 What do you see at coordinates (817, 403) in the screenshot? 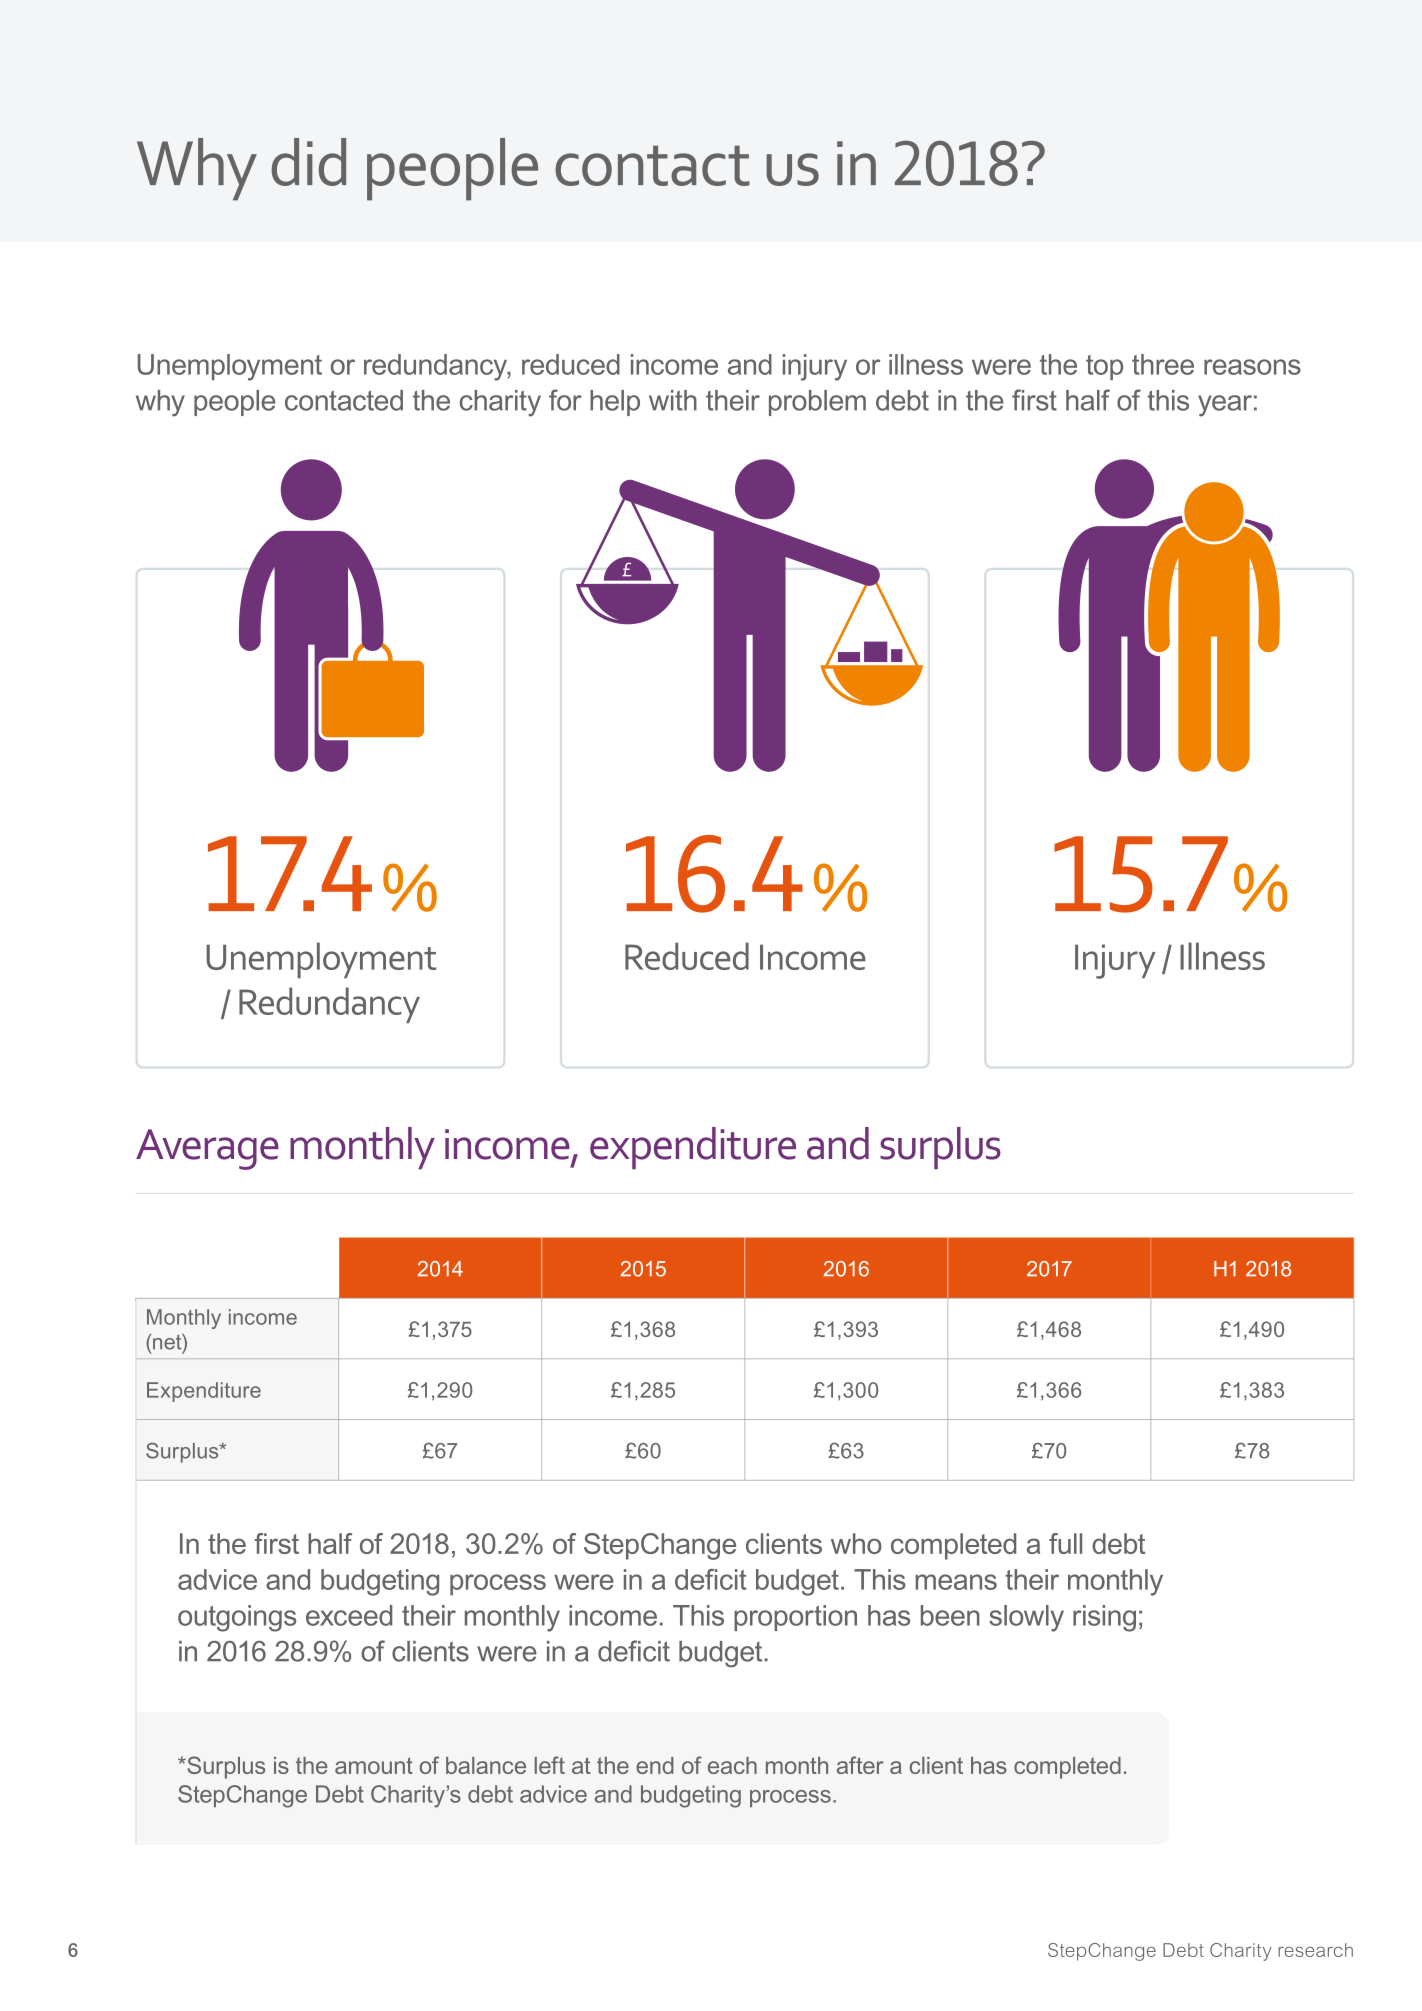
I see `problem` at bounding box center [817, 403].
